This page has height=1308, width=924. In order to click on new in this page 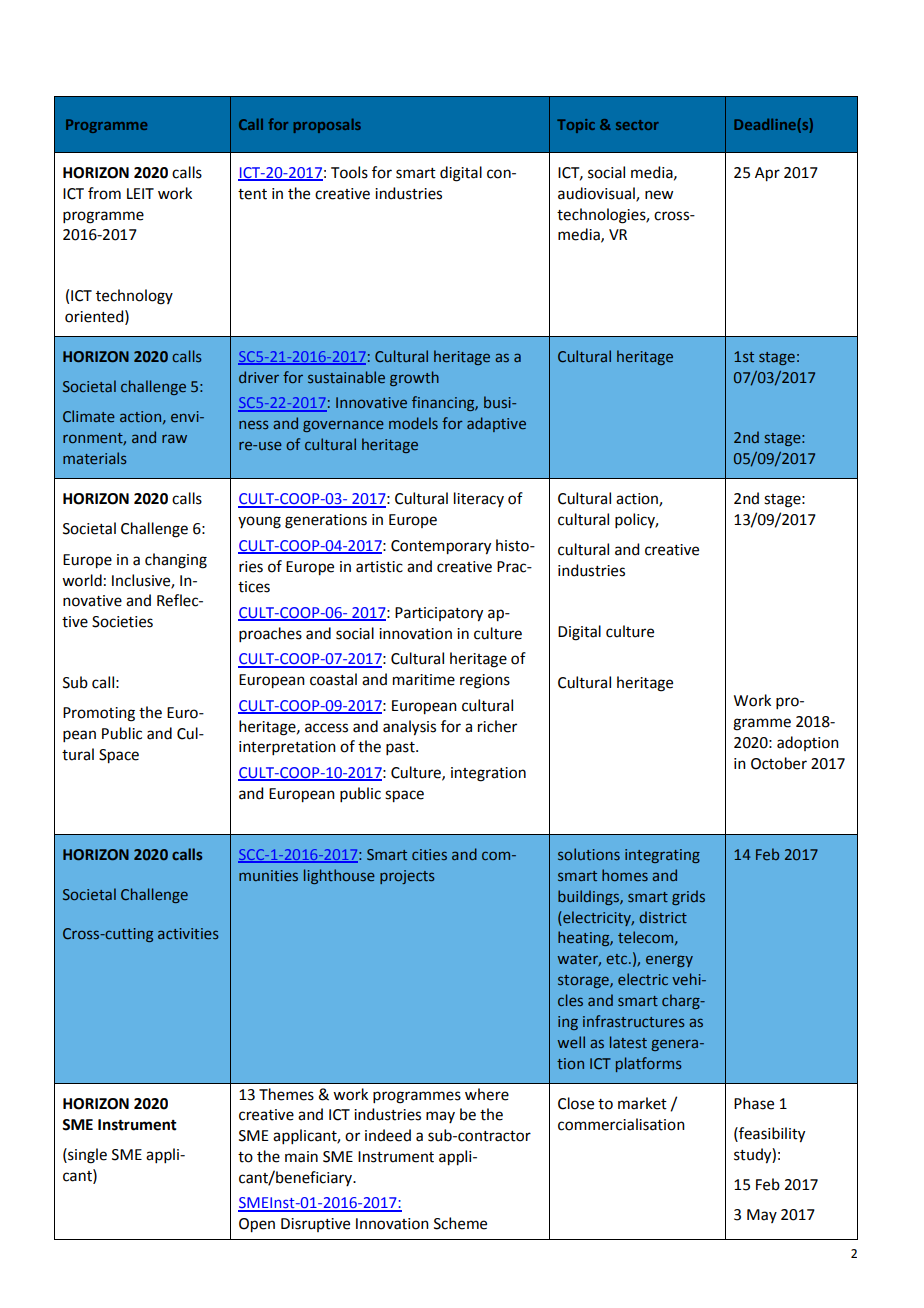, I will do `click(659, 195)`.
